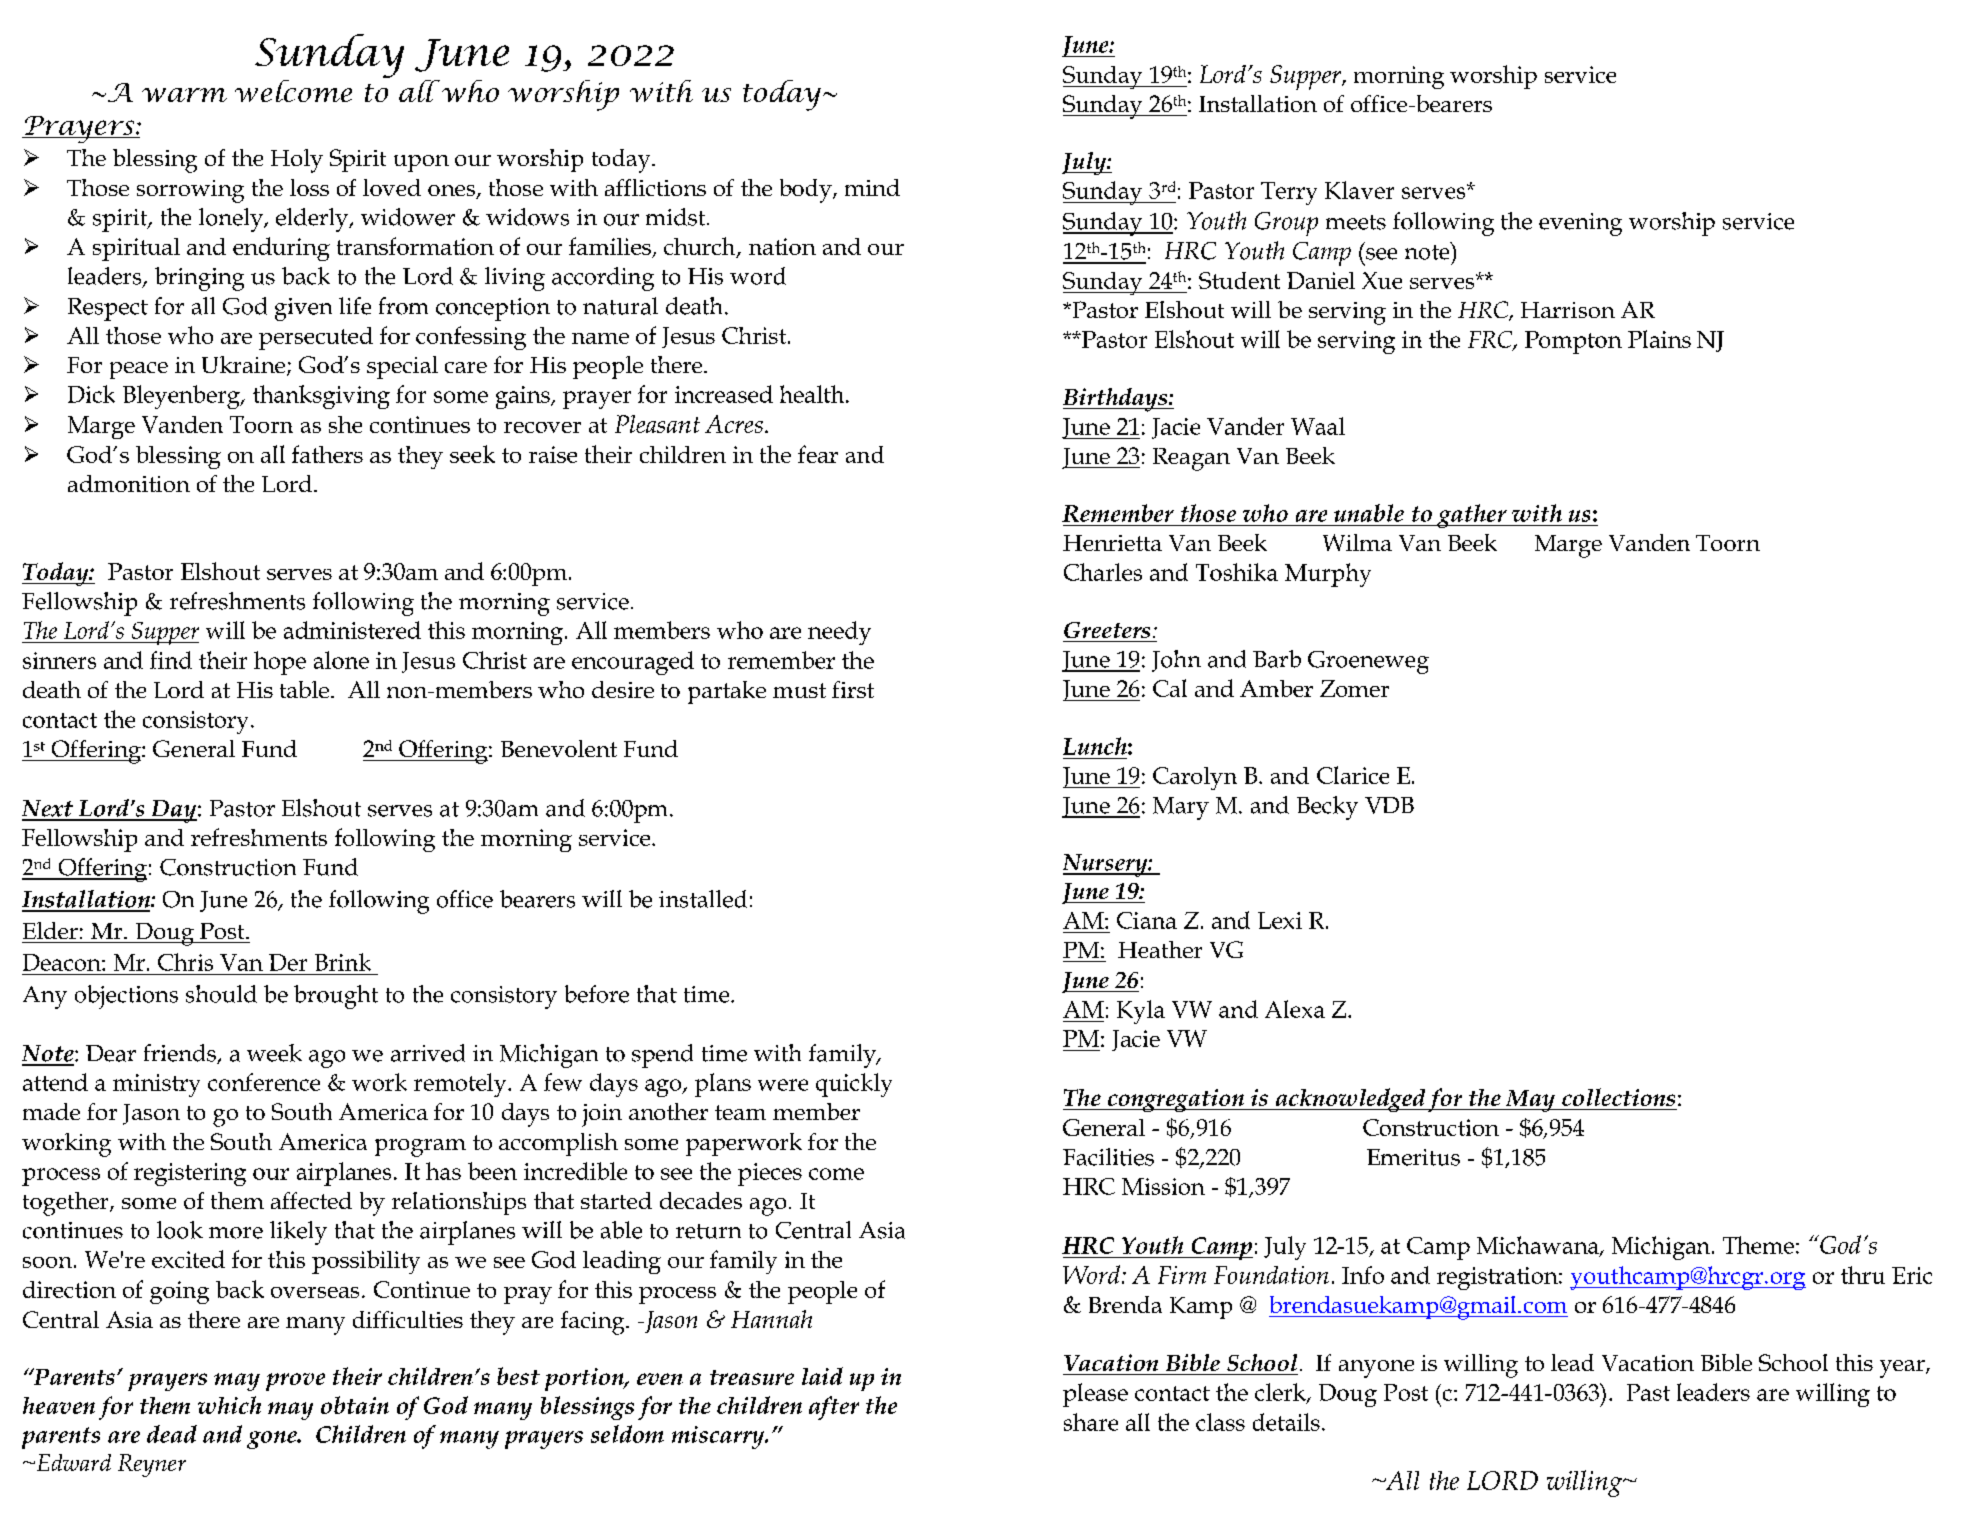  What do you see at coordinates (872, 187) in the screenshot?
I see `mind` at bounding box center [872, 187].
